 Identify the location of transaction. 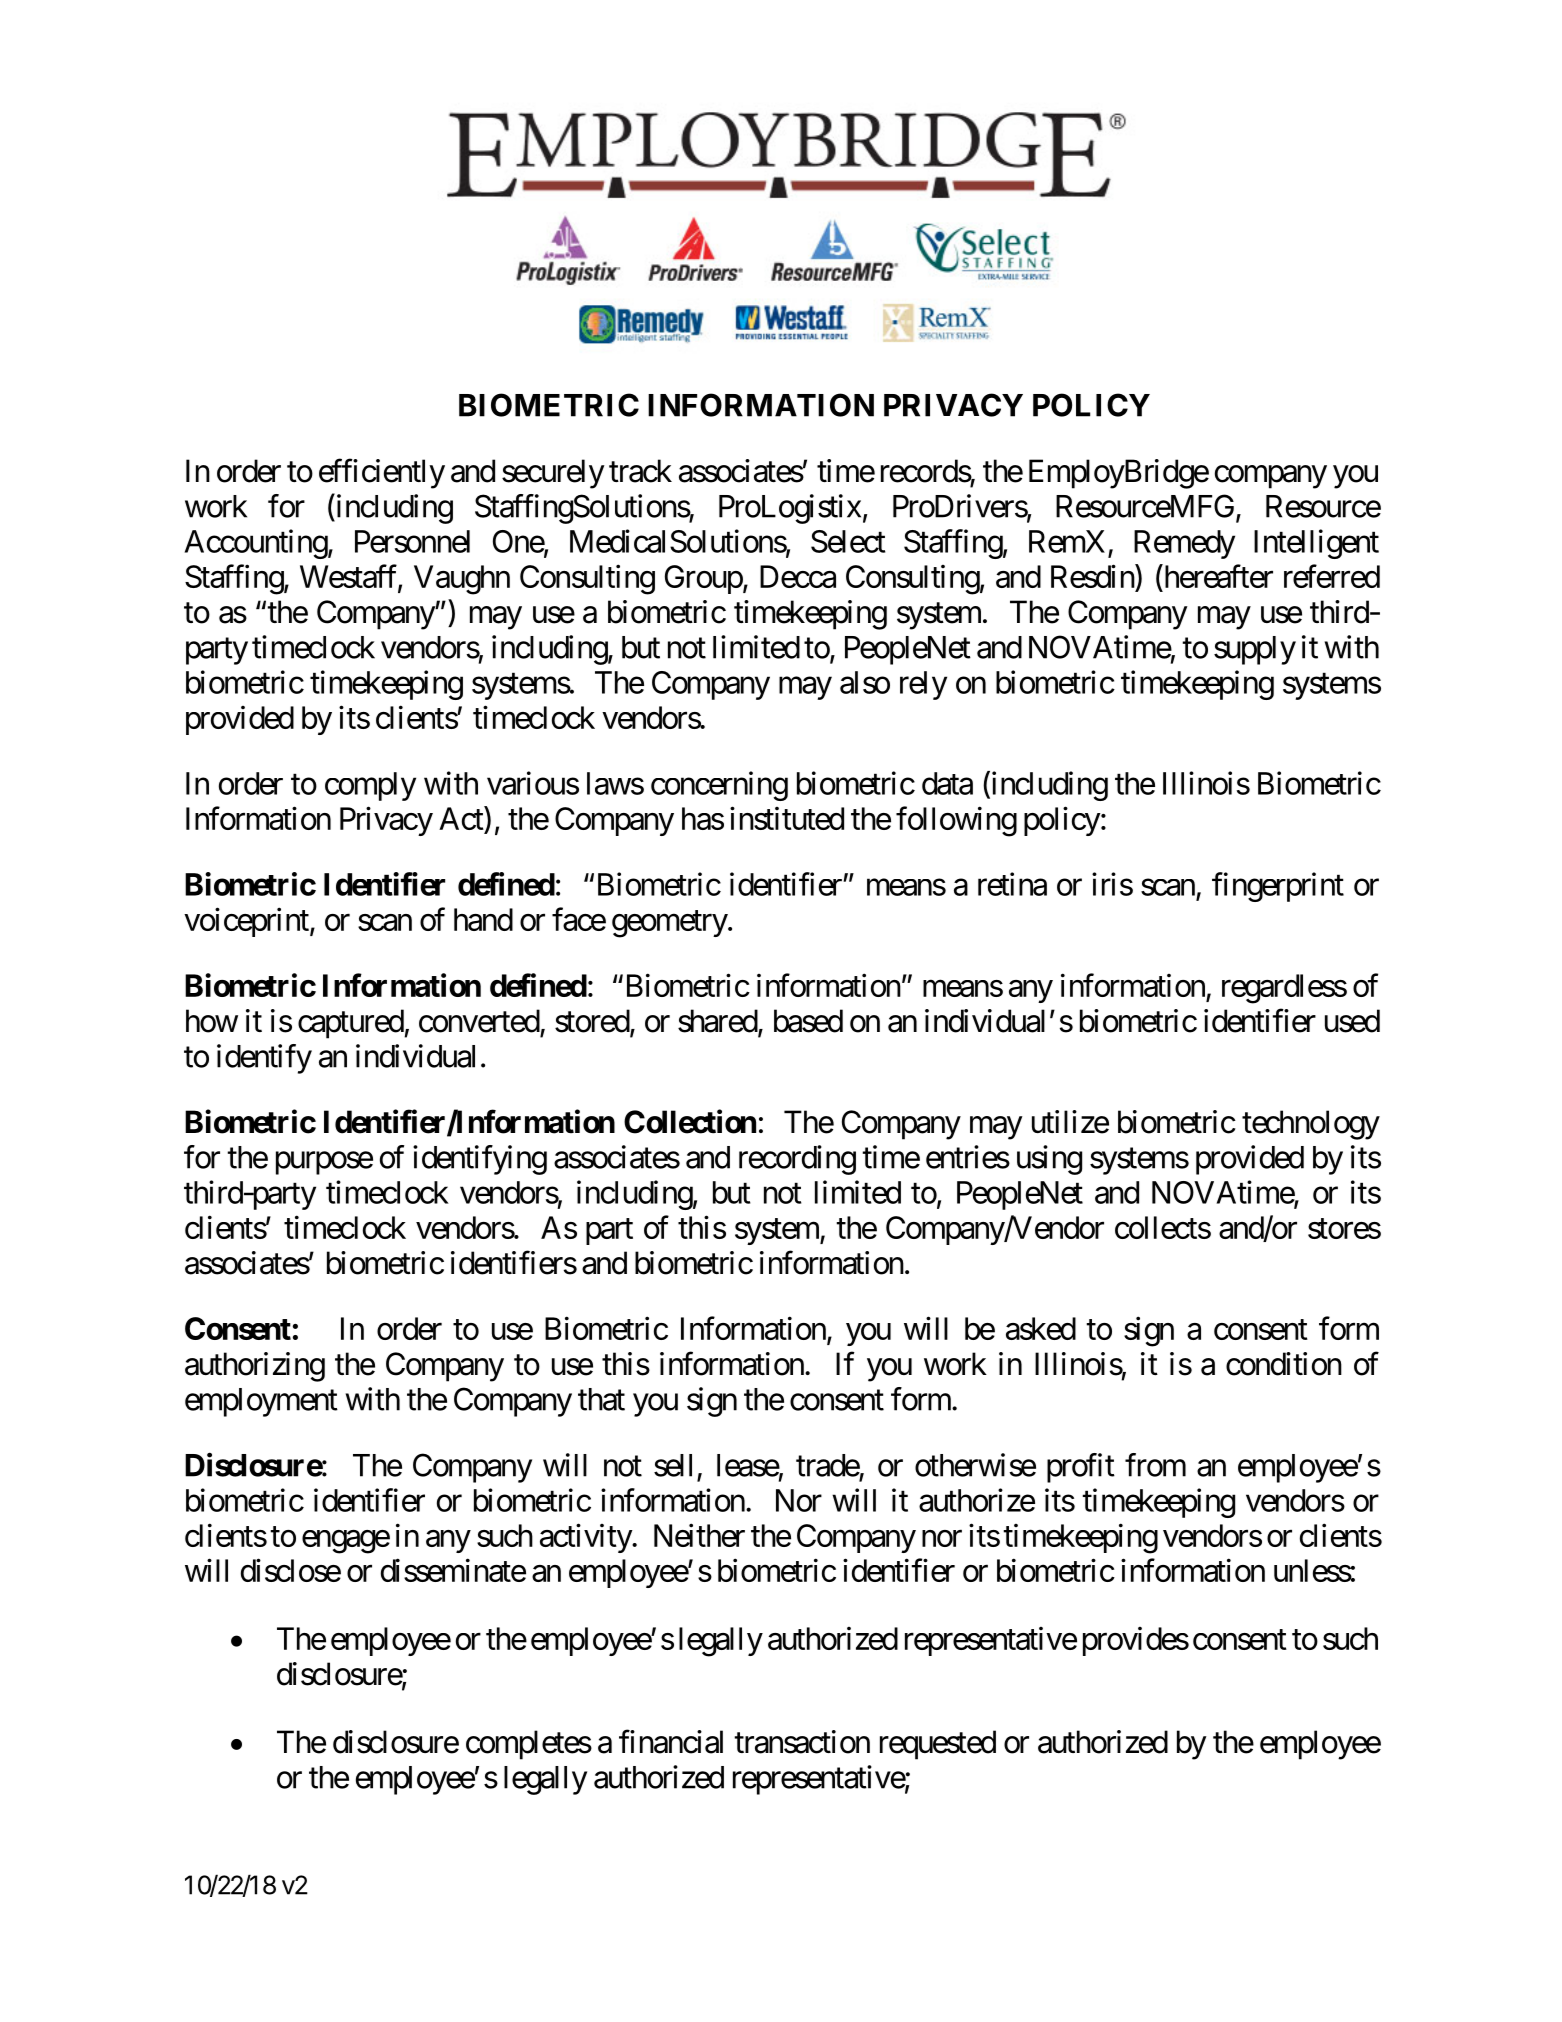
(802, 1742).
